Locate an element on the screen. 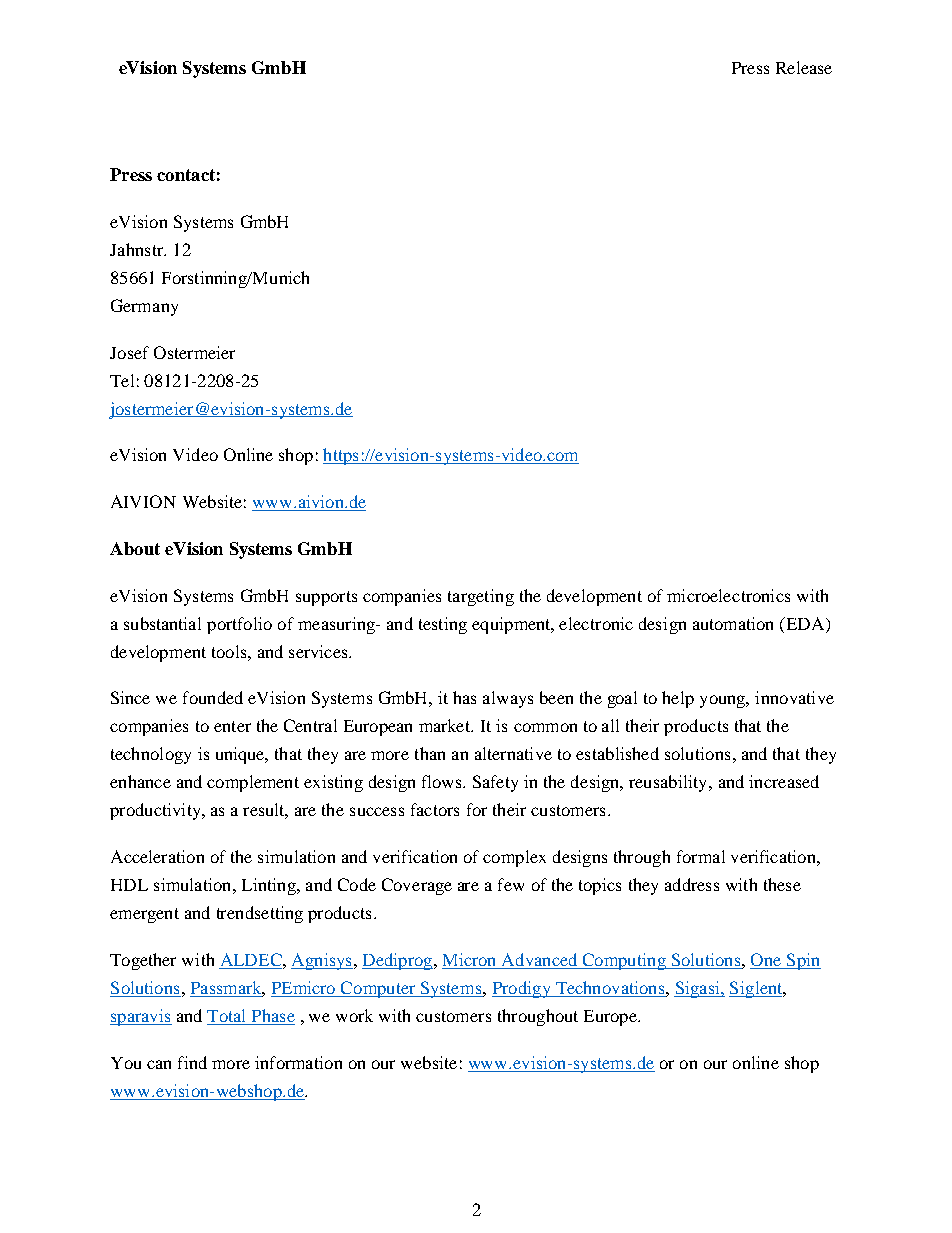  Germany is located at coordinates (144, 307).
